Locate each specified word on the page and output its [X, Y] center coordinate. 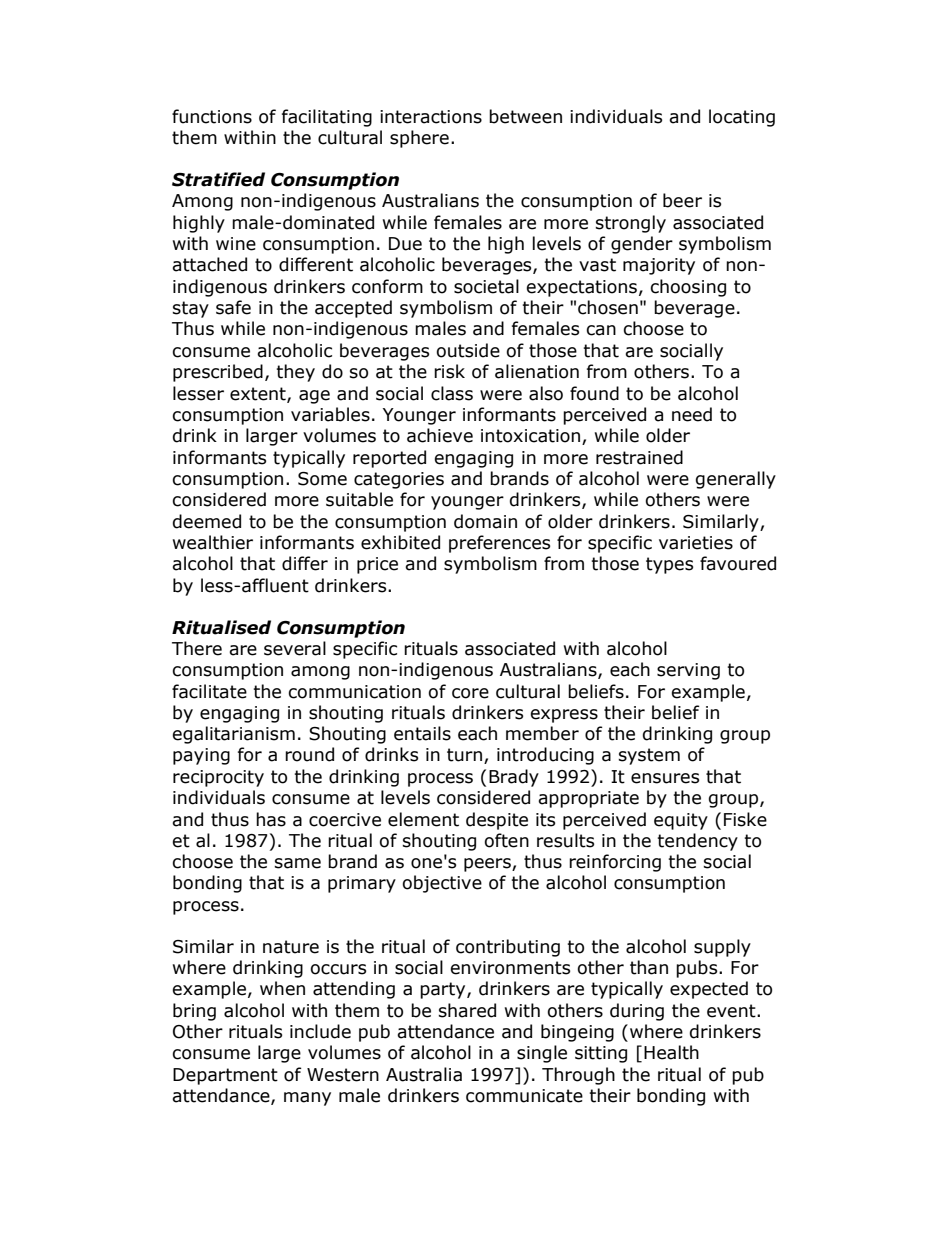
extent [259, 394]
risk [449, 371]
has [271, 819]
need [692, 414]
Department [225, 1076]
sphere [419, 139]
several [295, 648]
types [669, 565]
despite [497, 821]
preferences [499, 544]
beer [682, 200]
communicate [524, 1096]
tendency [698, 842]
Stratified [218, 179]
